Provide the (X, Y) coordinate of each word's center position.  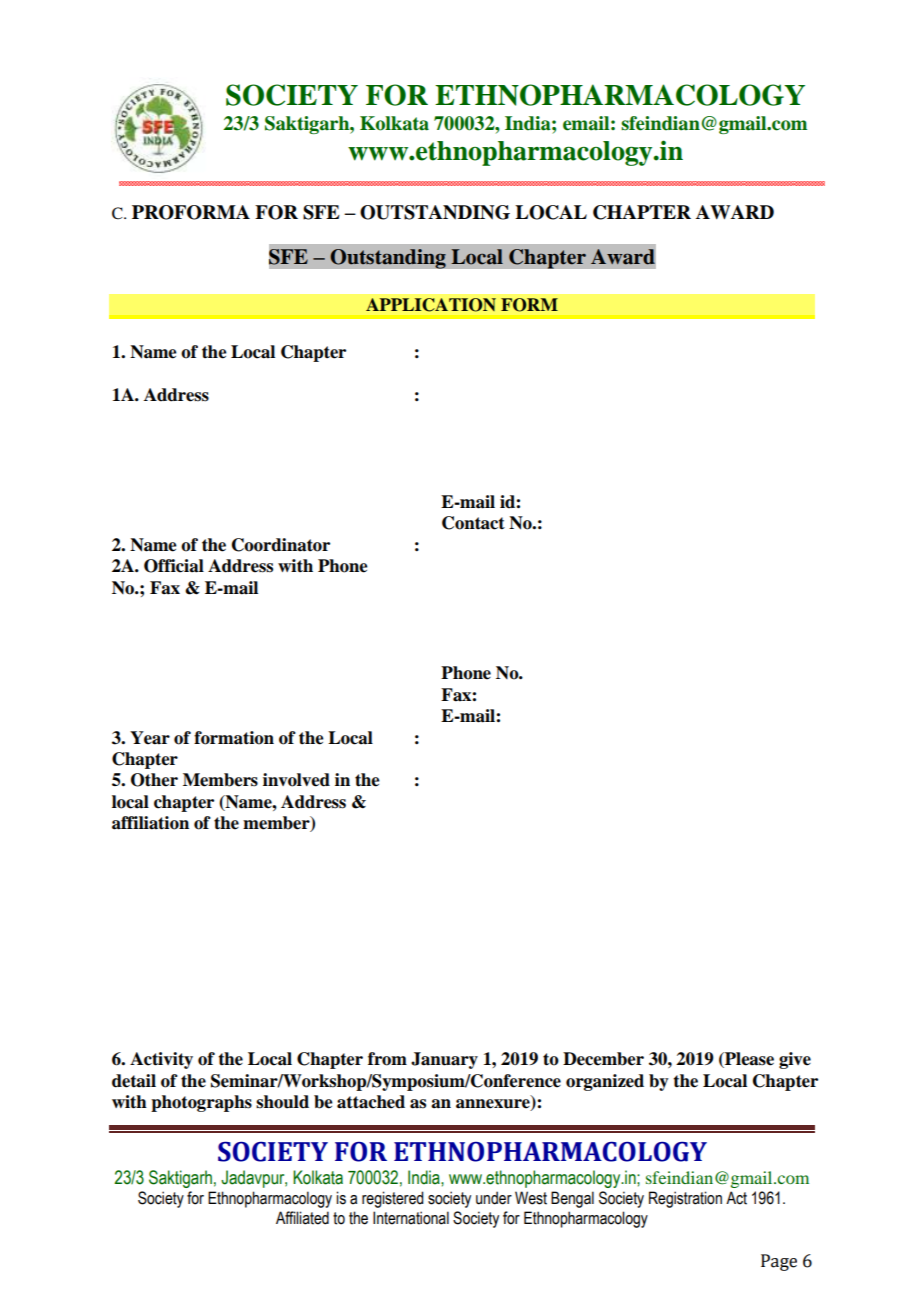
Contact (473, 523)
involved (296, 780)
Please (748, 1060)
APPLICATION (431, 305)
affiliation (150, 823)
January (444, 1060)
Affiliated (302, 1218)
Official (174, 566)
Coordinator (281, 545)
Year (150, 738)
